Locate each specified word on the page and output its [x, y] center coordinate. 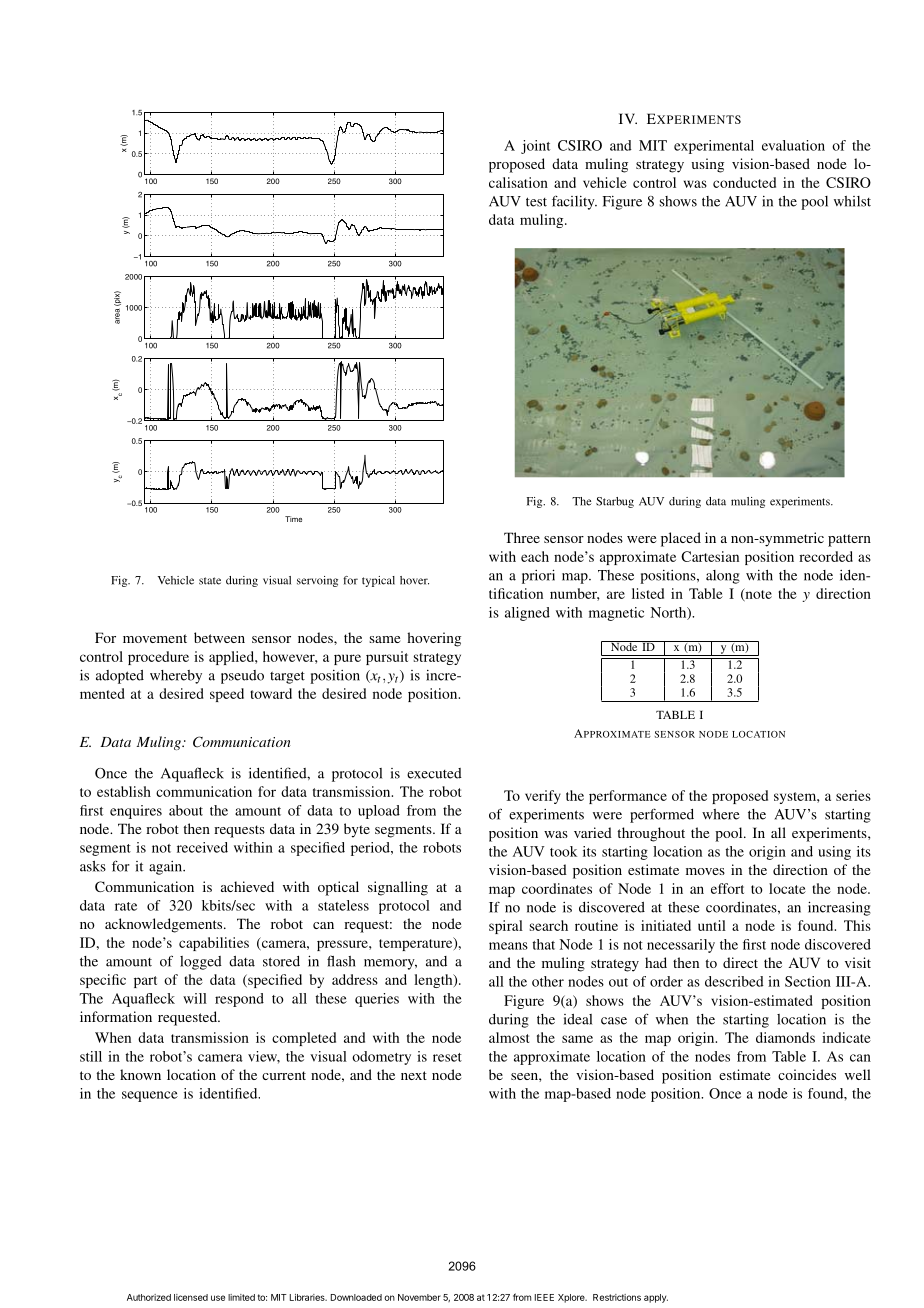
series [853, 795]
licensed [191, 1297]
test [536, 202]
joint [535, 147]
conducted [744, 182]
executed [434, 773]
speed [227, 695]
